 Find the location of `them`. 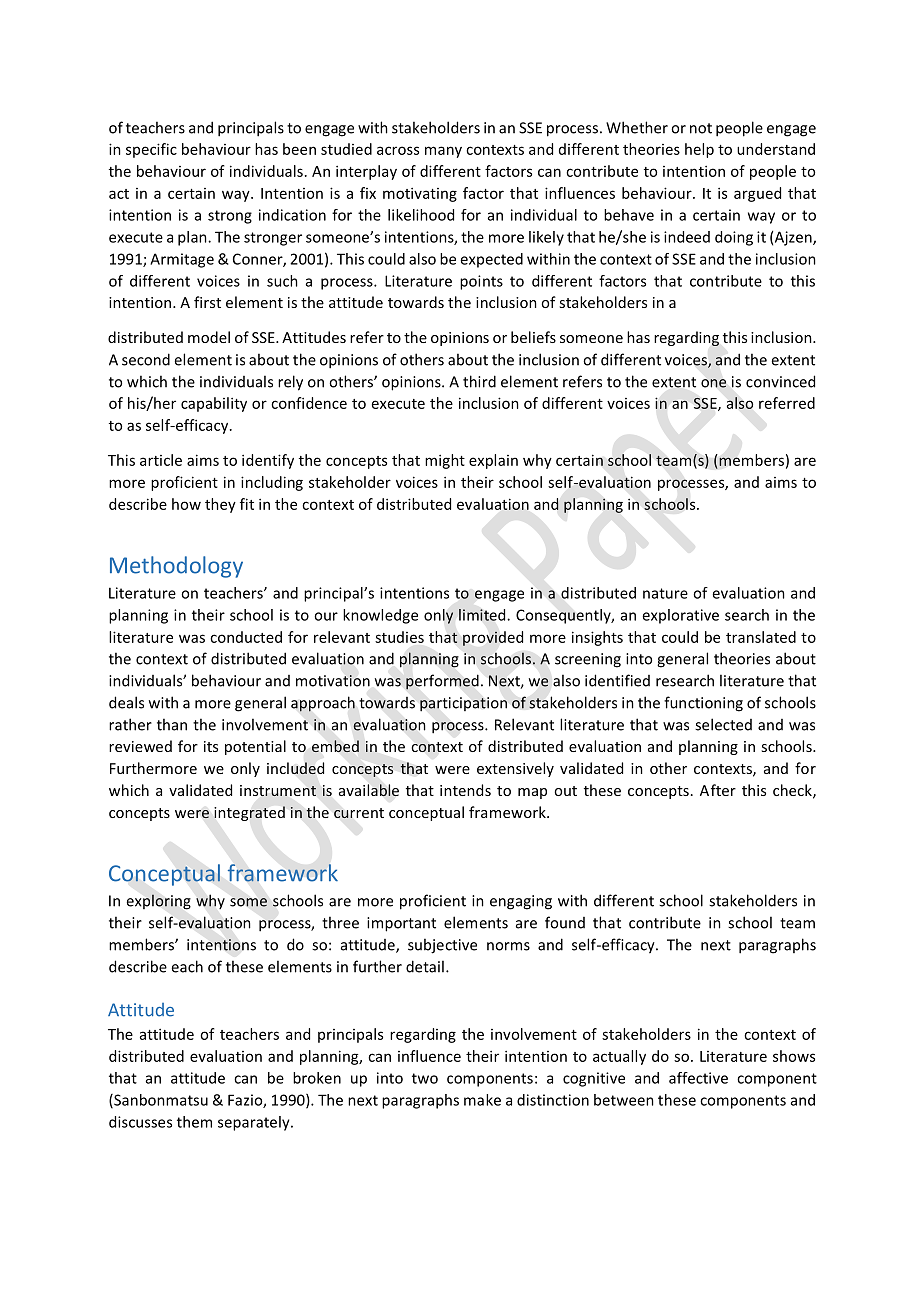

them is located at coordinates (194, 1122).
